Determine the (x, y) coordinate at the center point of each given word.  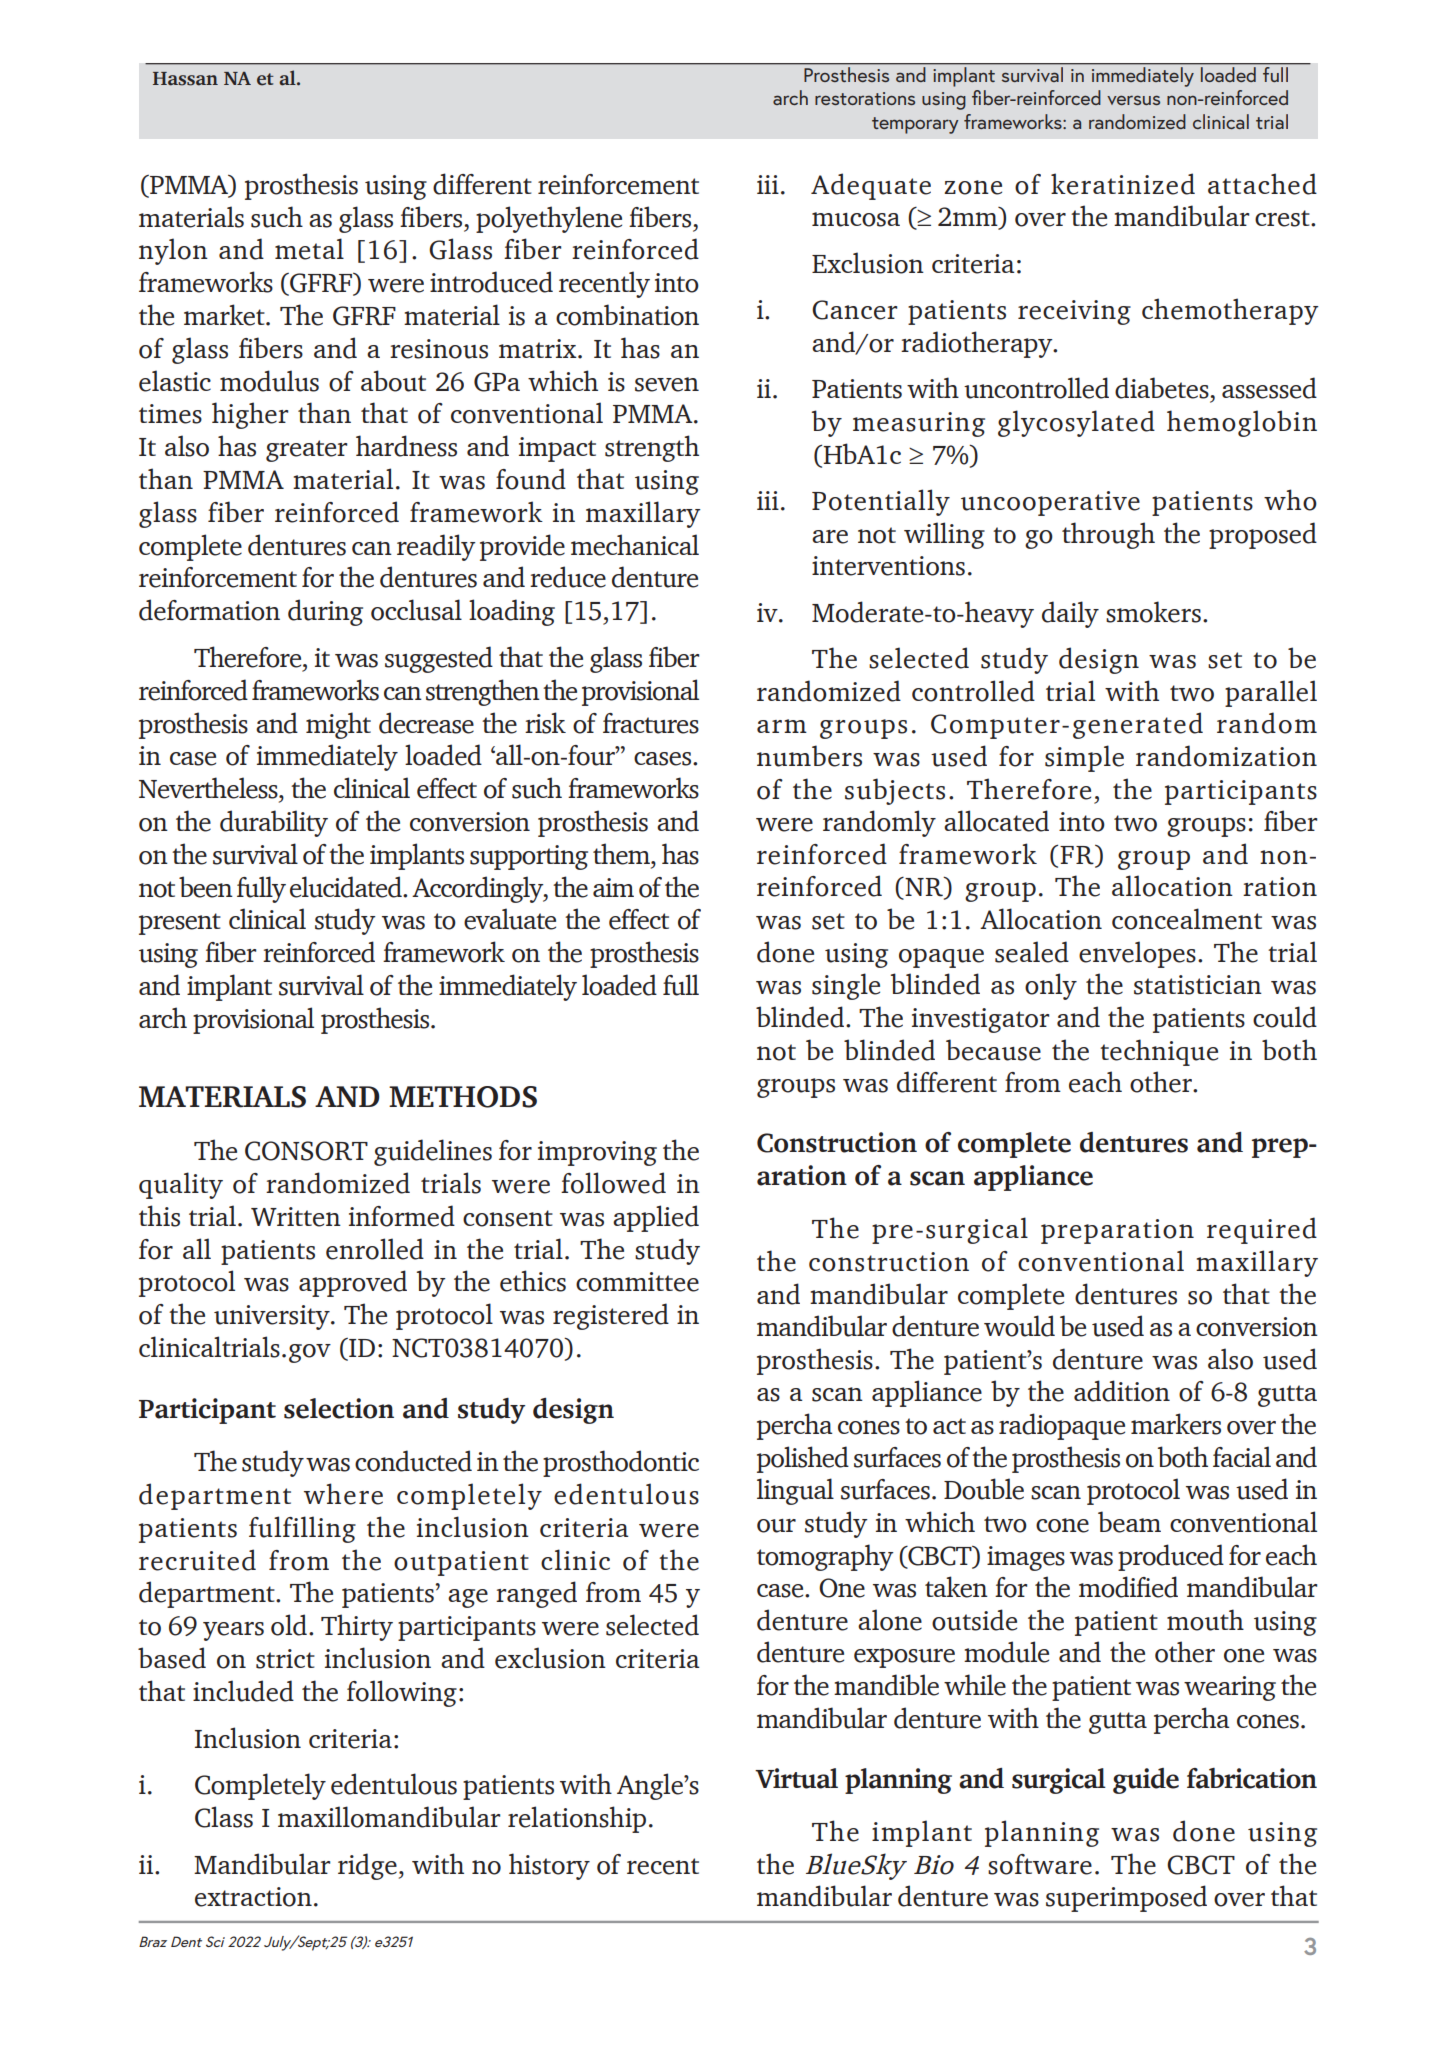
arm (782, 726)
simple (1084, 758)
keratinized (1123, 184)
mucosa (856, 219)
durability (274, 823)
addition (1122, 1391)
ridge (367, 1866)
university (273, 1317)
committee (637, 1282)
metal (309, 249)
